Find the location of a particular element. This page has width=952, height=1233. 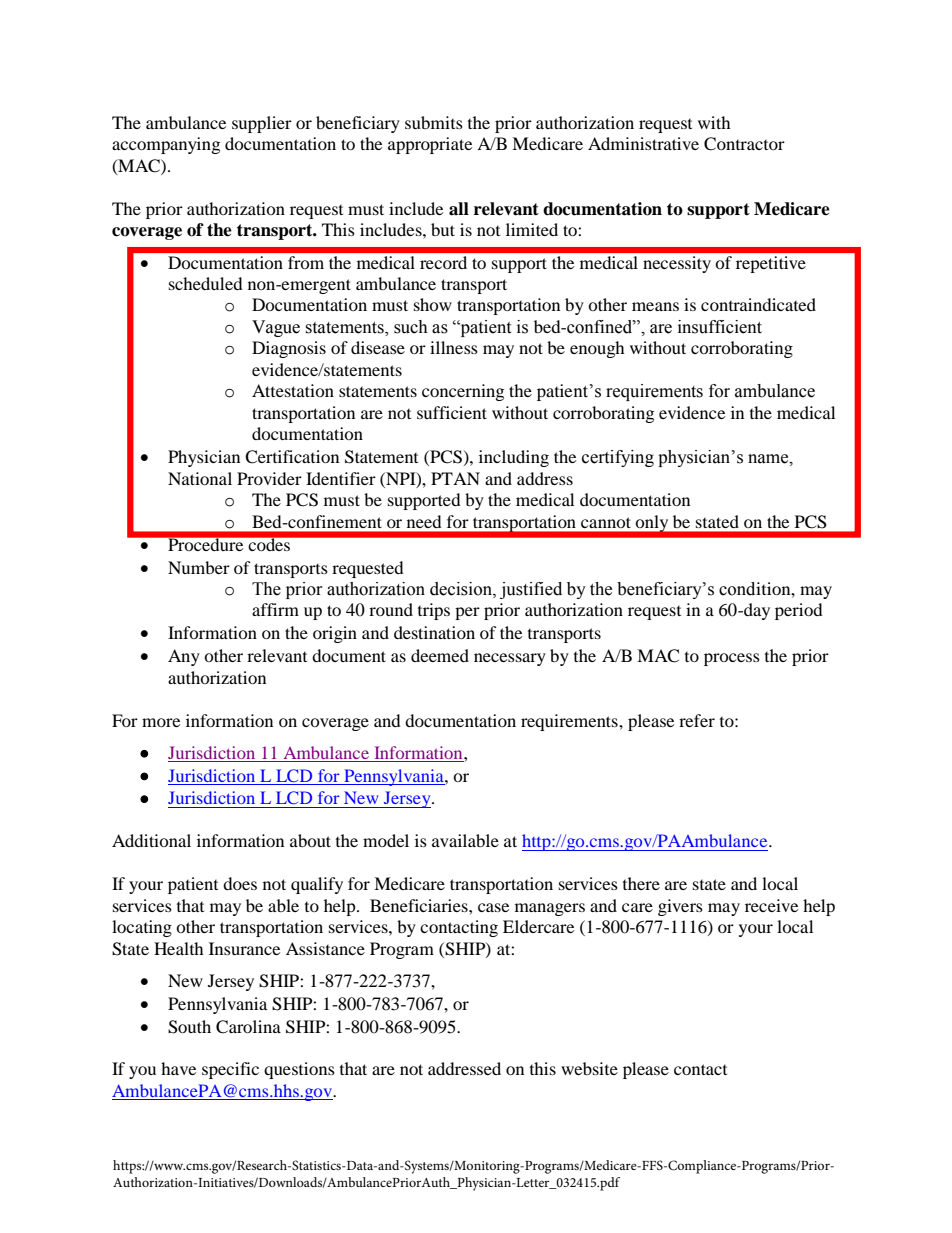

period is located at coordinates (799, 611).
